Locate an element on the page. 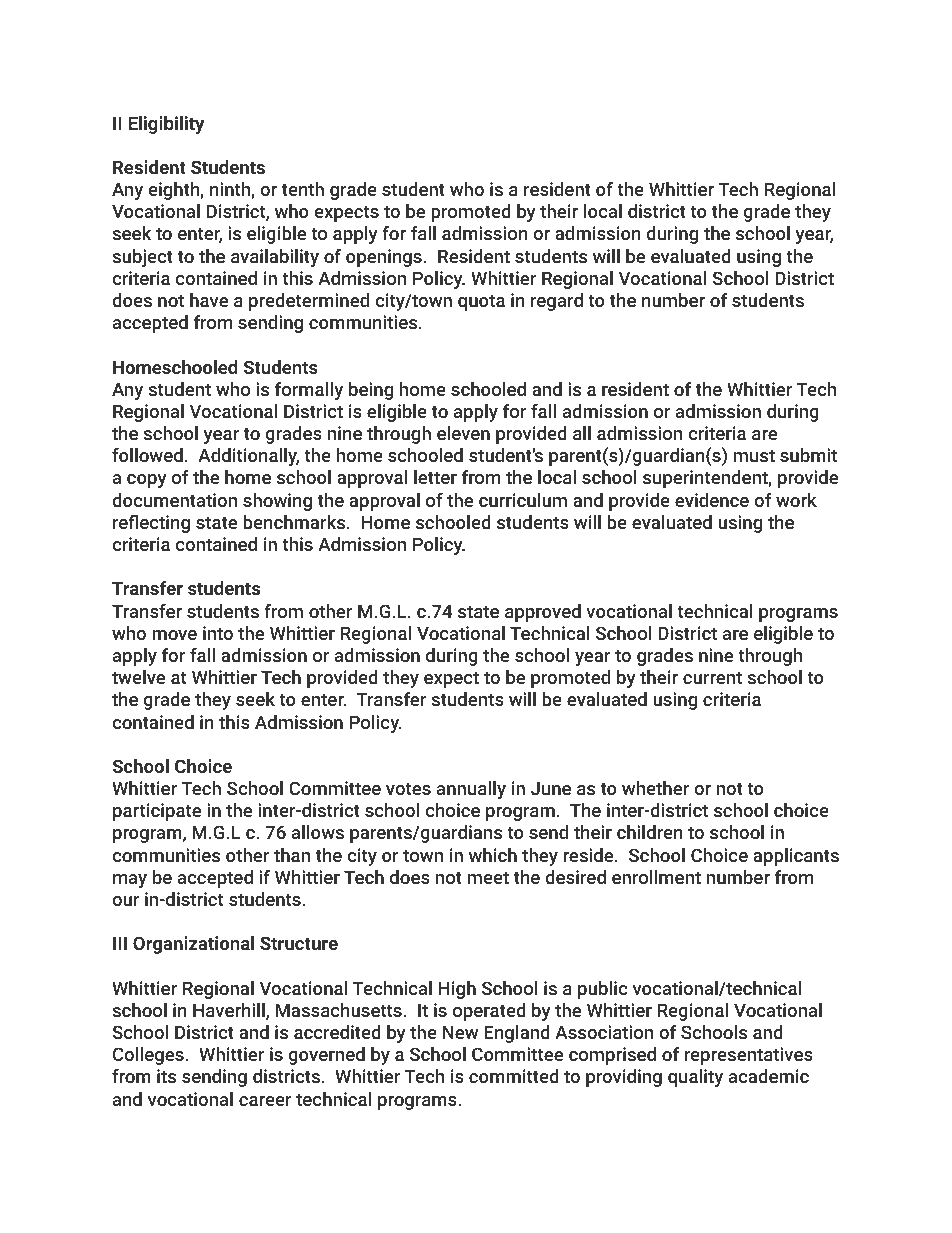 The image size is (952, 1233). current is located at coordinates (712, 677).
